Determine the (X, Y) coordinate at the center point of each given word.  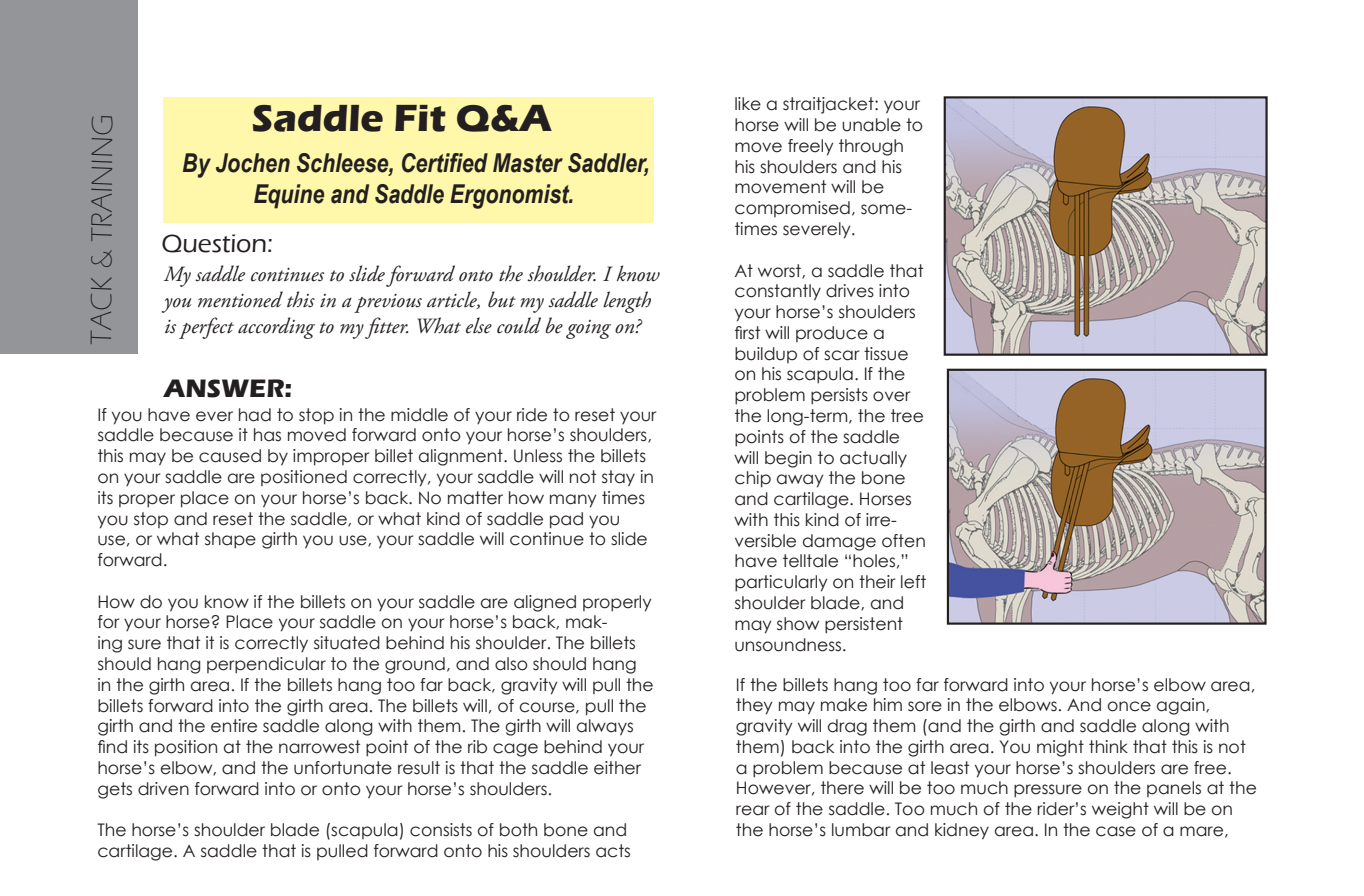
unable (871, 125)
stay (618, 478)
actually (873, 459)
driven (163, 789)
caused (230, 456)
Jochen (253, 163)
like (748, 104)
